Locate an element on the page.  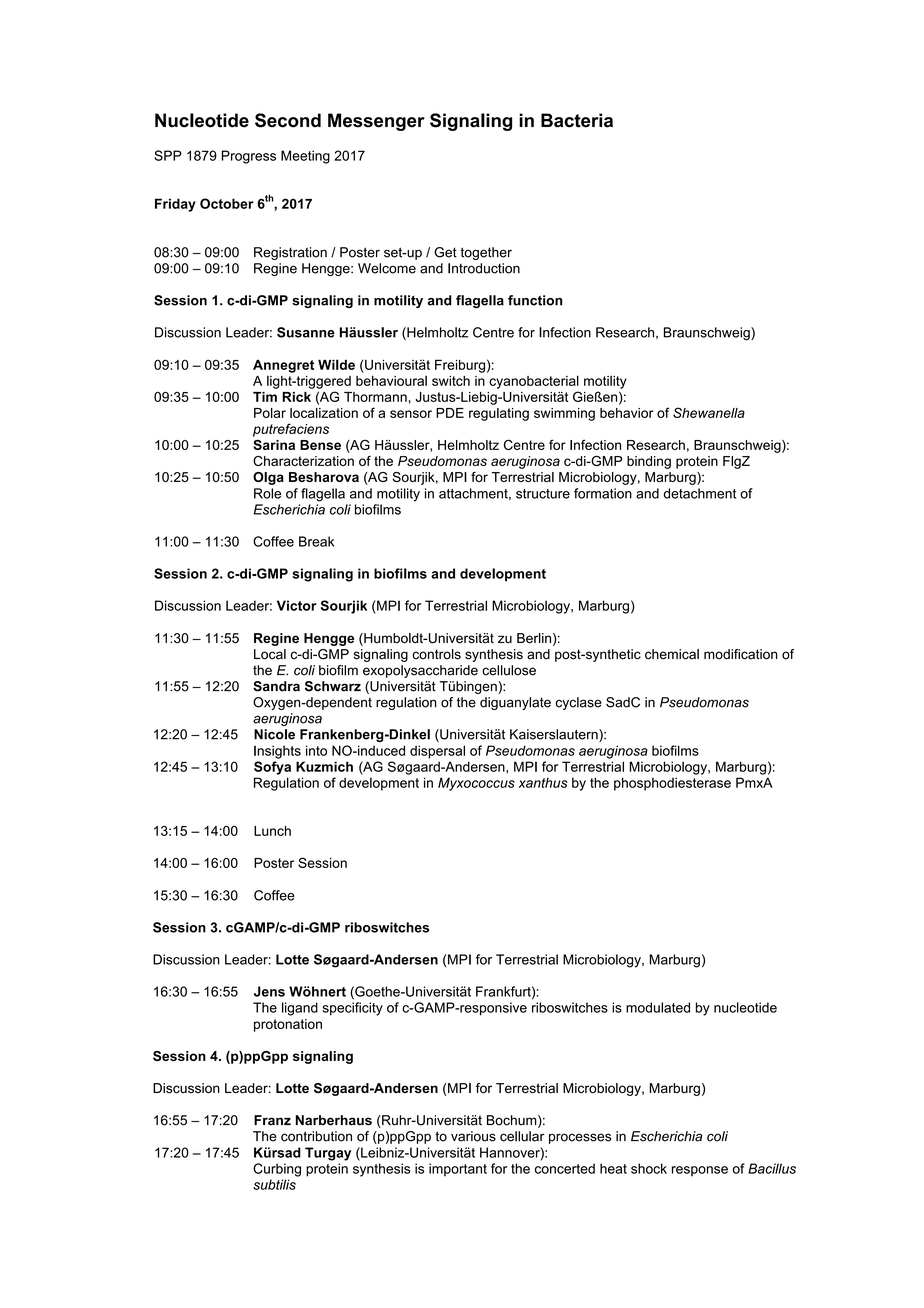
Jens is located at coordinates (269, 991).
